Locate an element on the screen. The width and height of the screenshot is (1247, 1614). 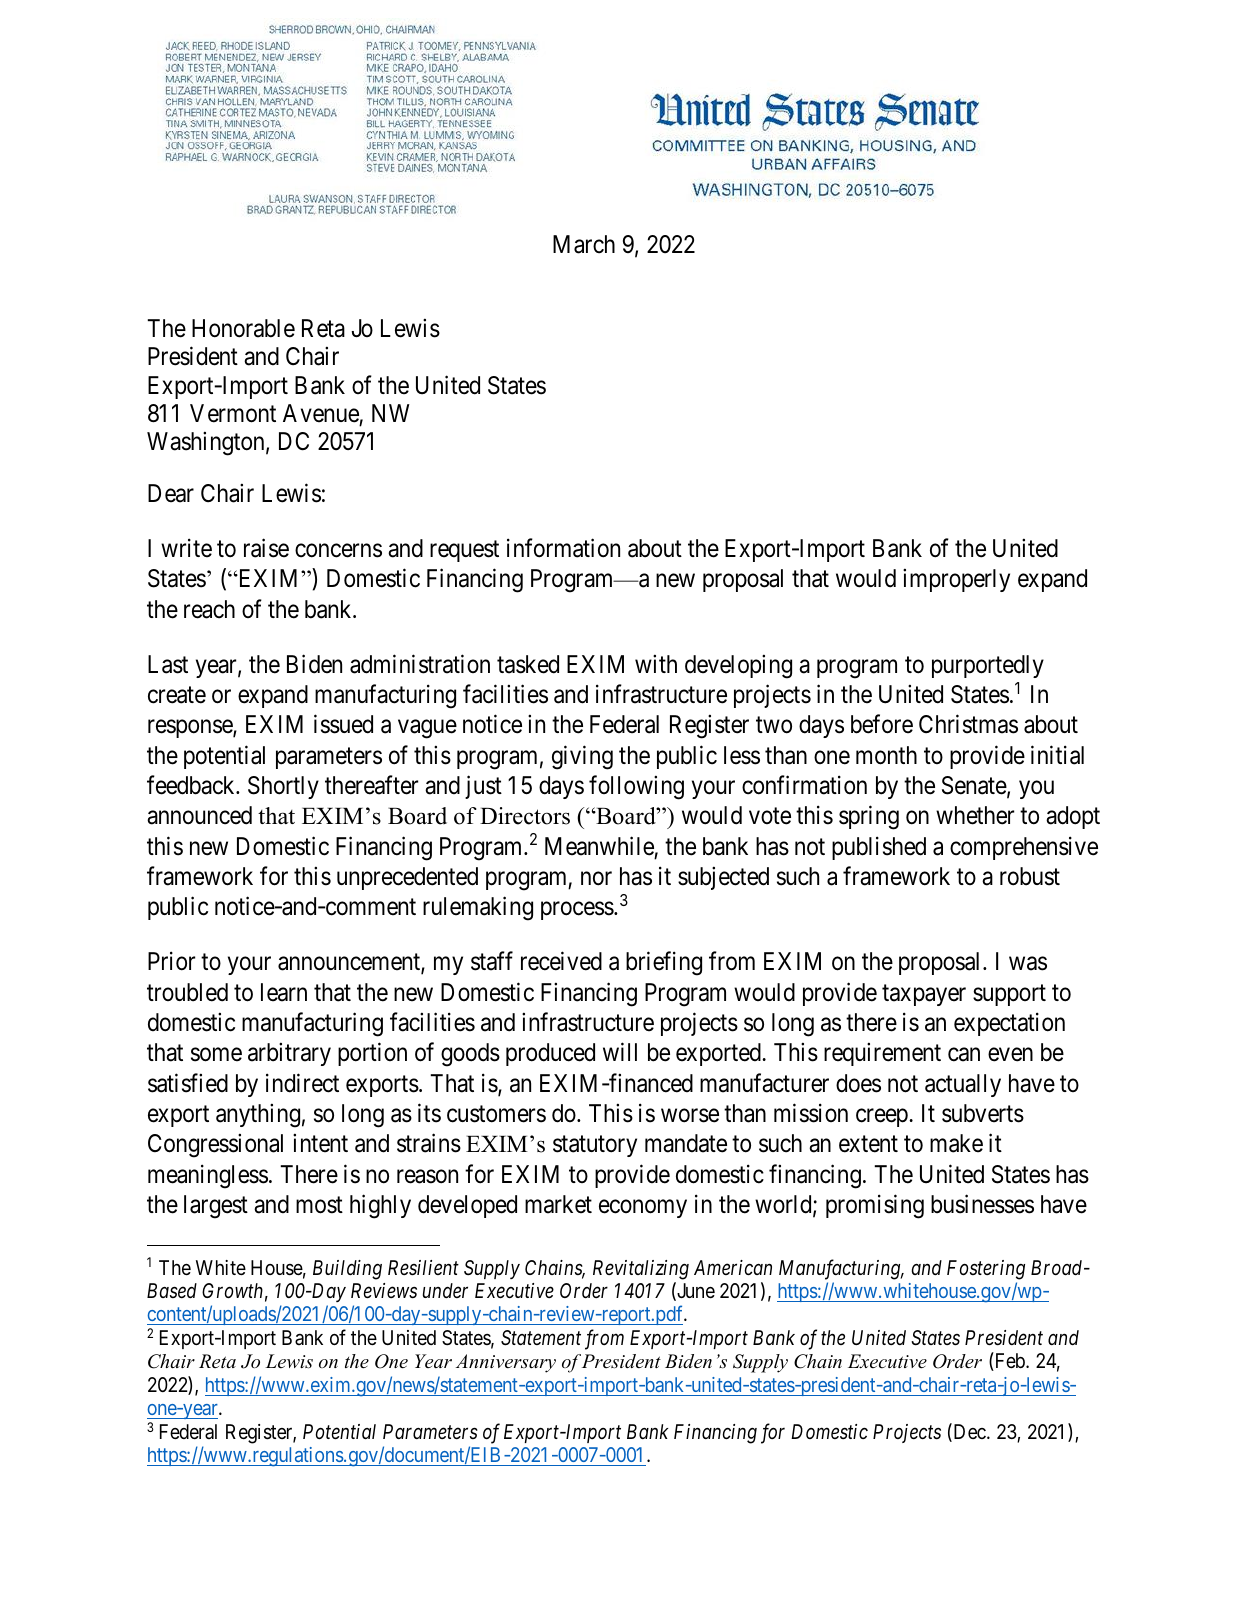
March is located at coordinates (584, 244).
